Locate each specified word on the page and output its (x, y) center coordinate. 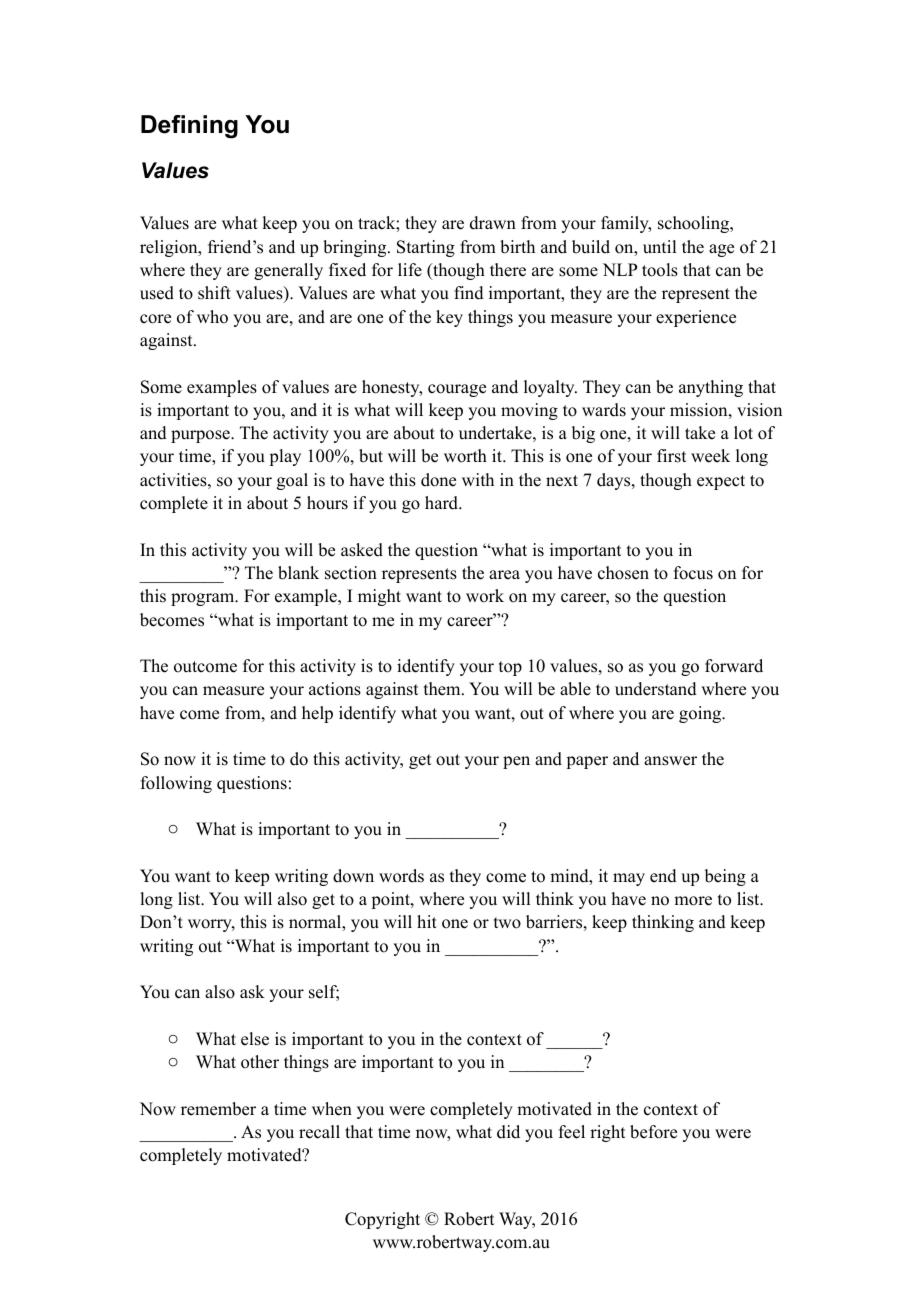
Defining (189, 127)
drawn (493, 223)
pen (516, 762)
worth (465, 456)
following (176, 784)
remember (218, 1109)
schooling (695, 224)
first (671, 456)
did (508, 1132)
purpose (201, 436)
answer (670, 761)
